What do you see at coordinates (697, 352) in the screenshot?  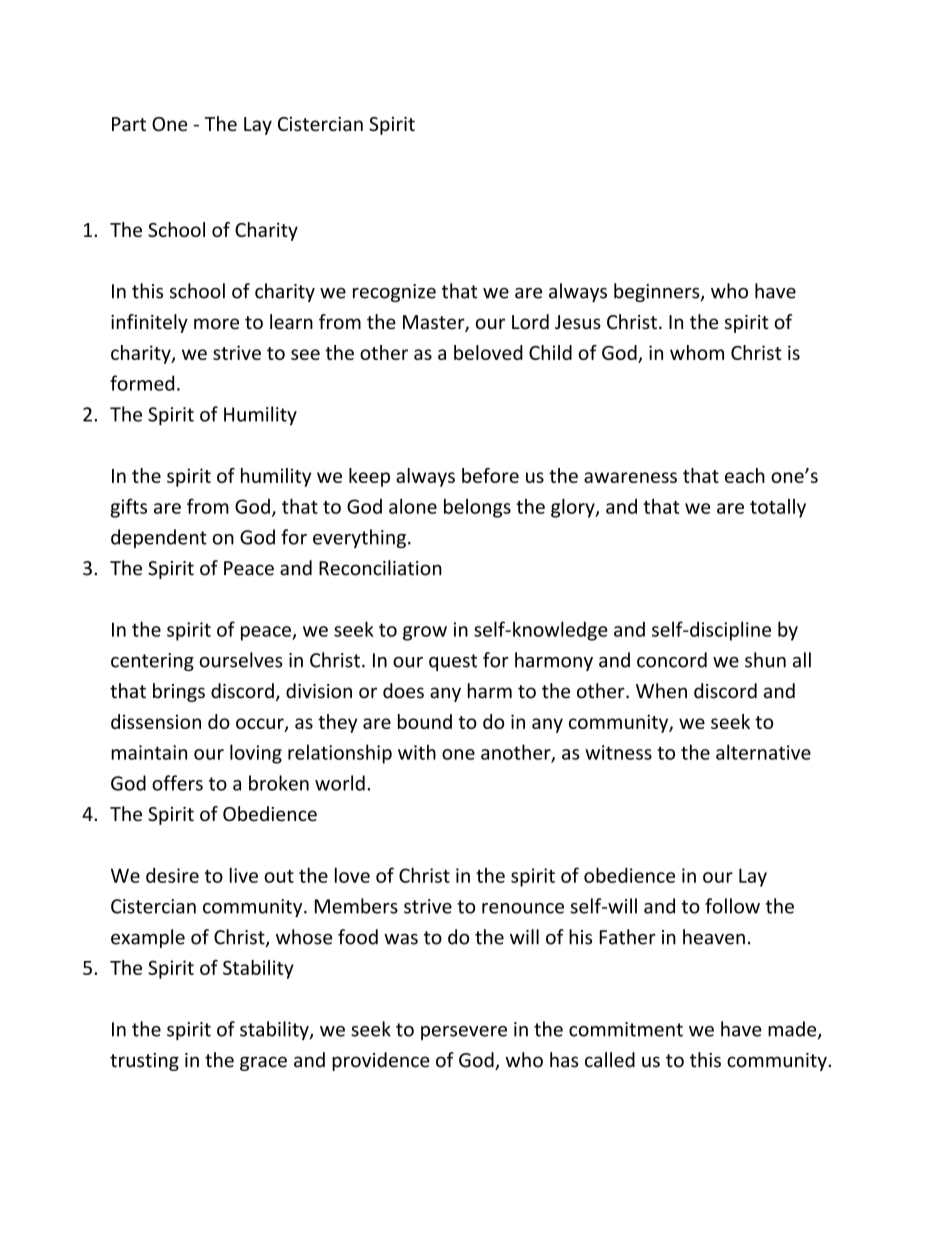 I see `whom` at bounding box center [697, 352].
